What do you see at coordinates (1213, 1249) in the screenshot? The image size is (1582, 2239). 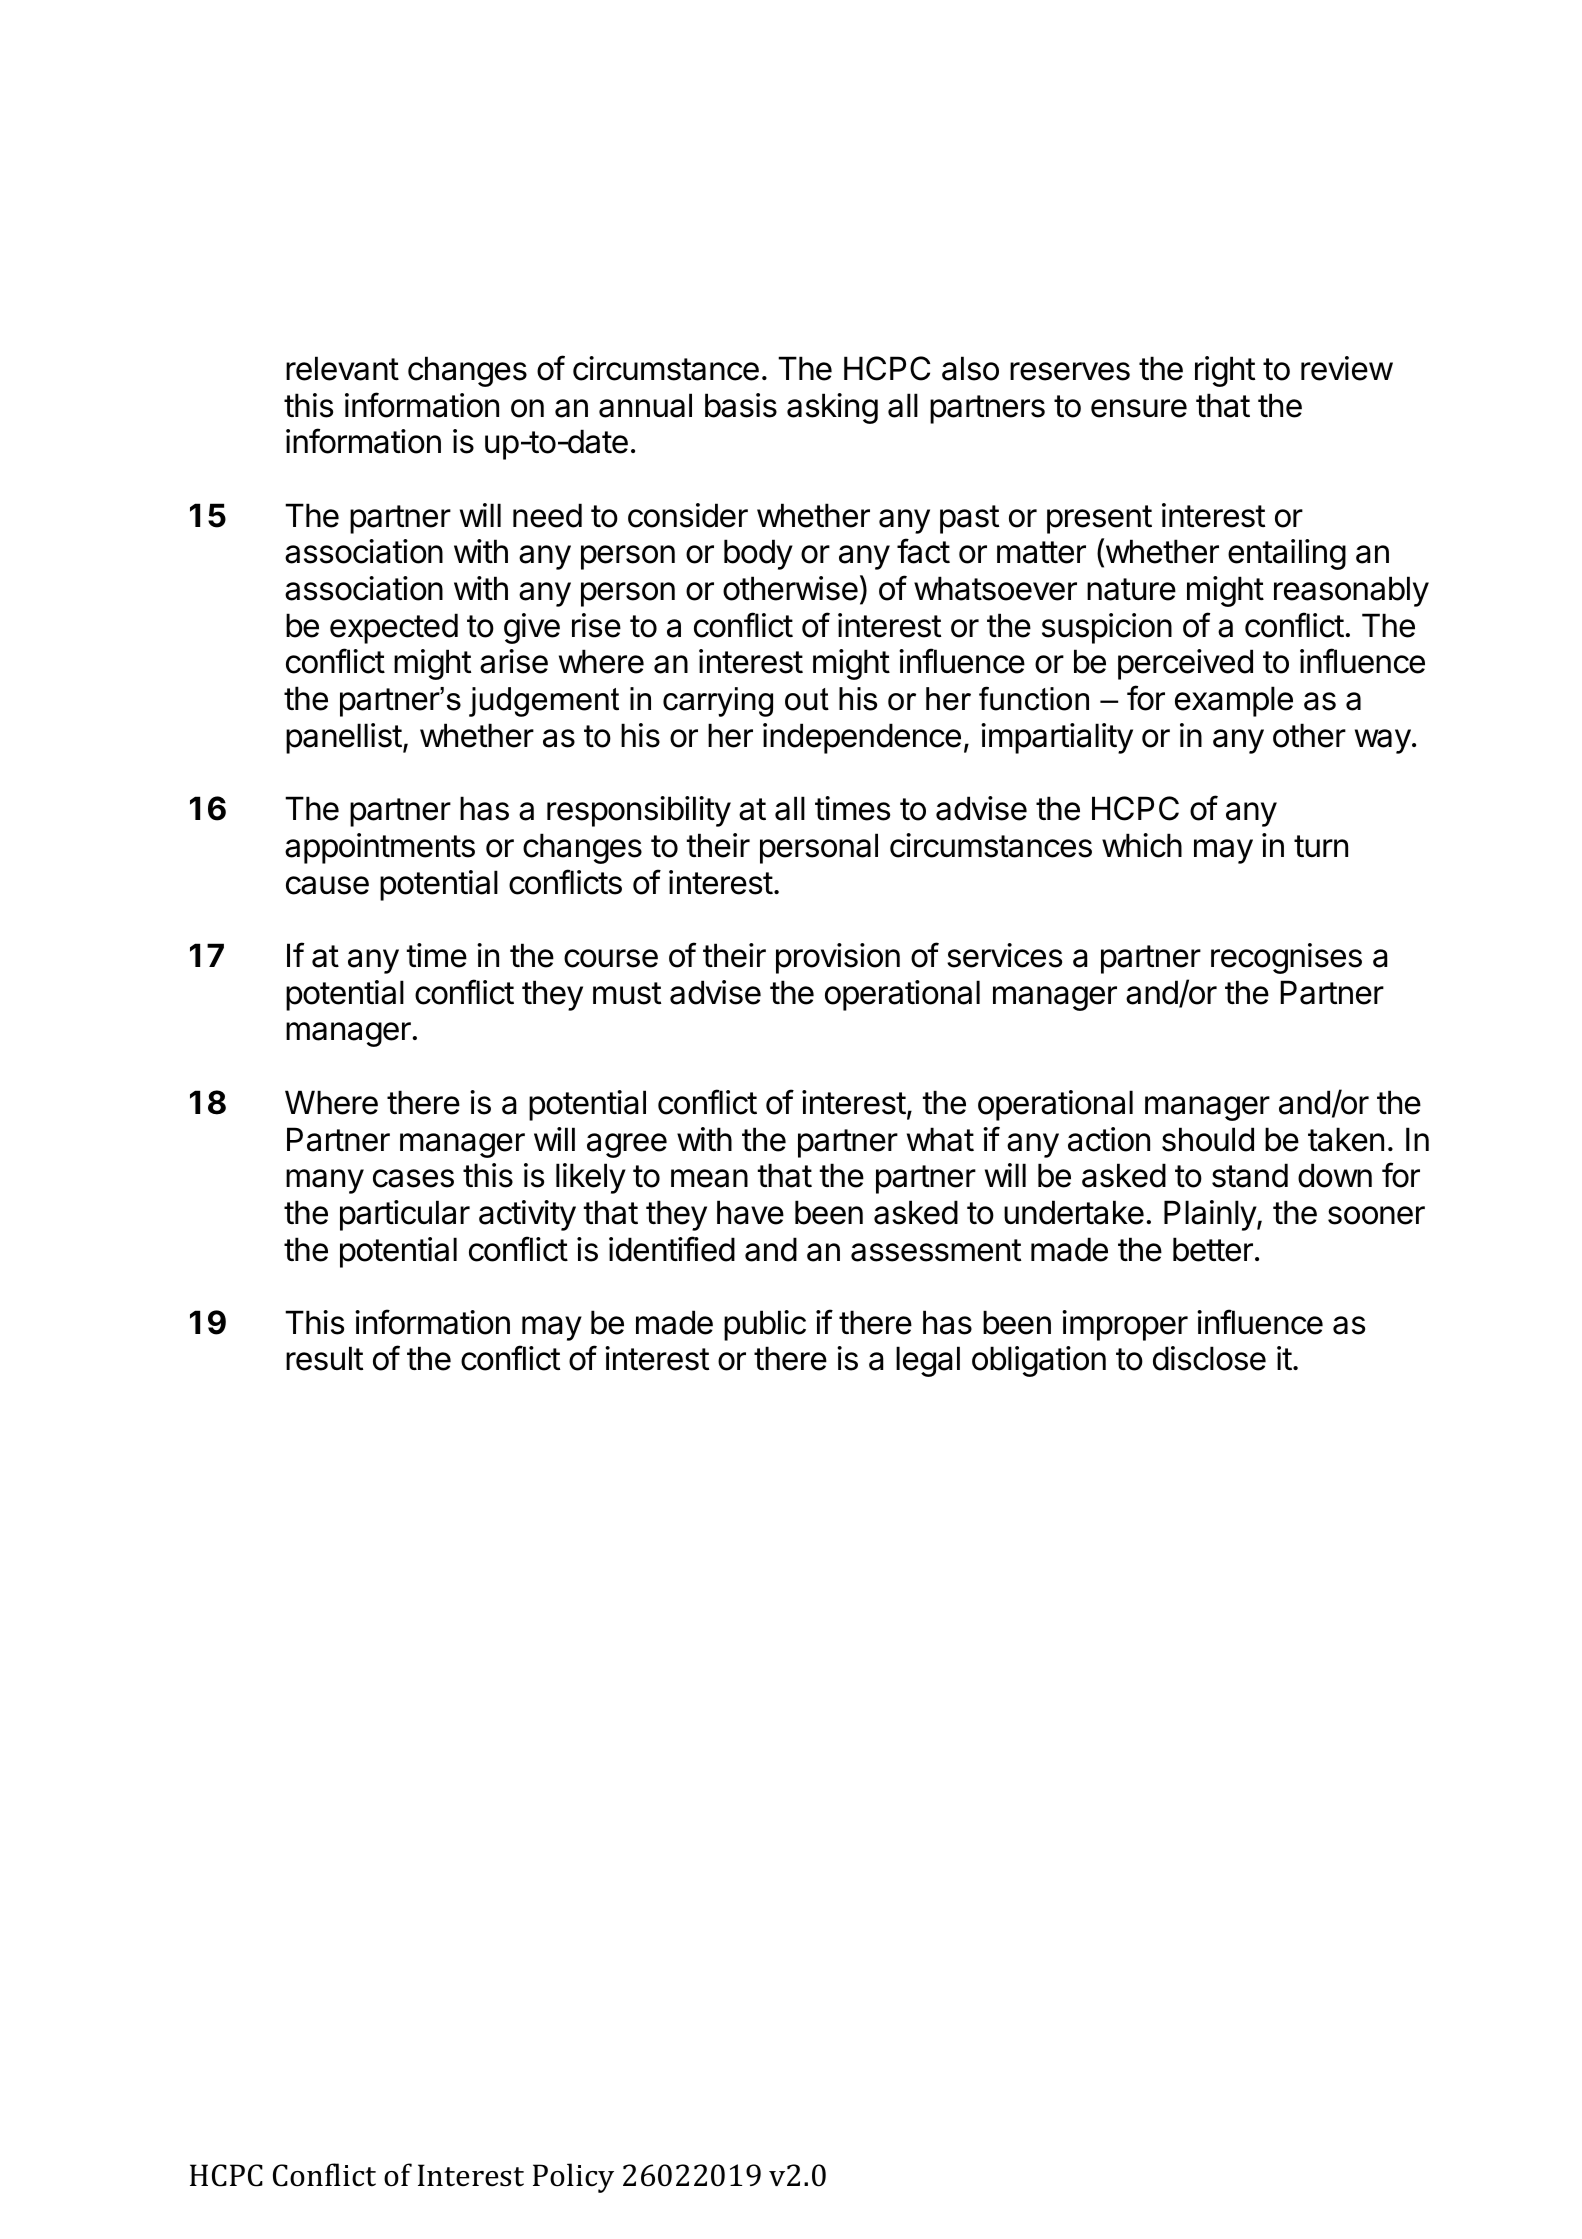 I see `better` at bounding box center [1213, 1249].
